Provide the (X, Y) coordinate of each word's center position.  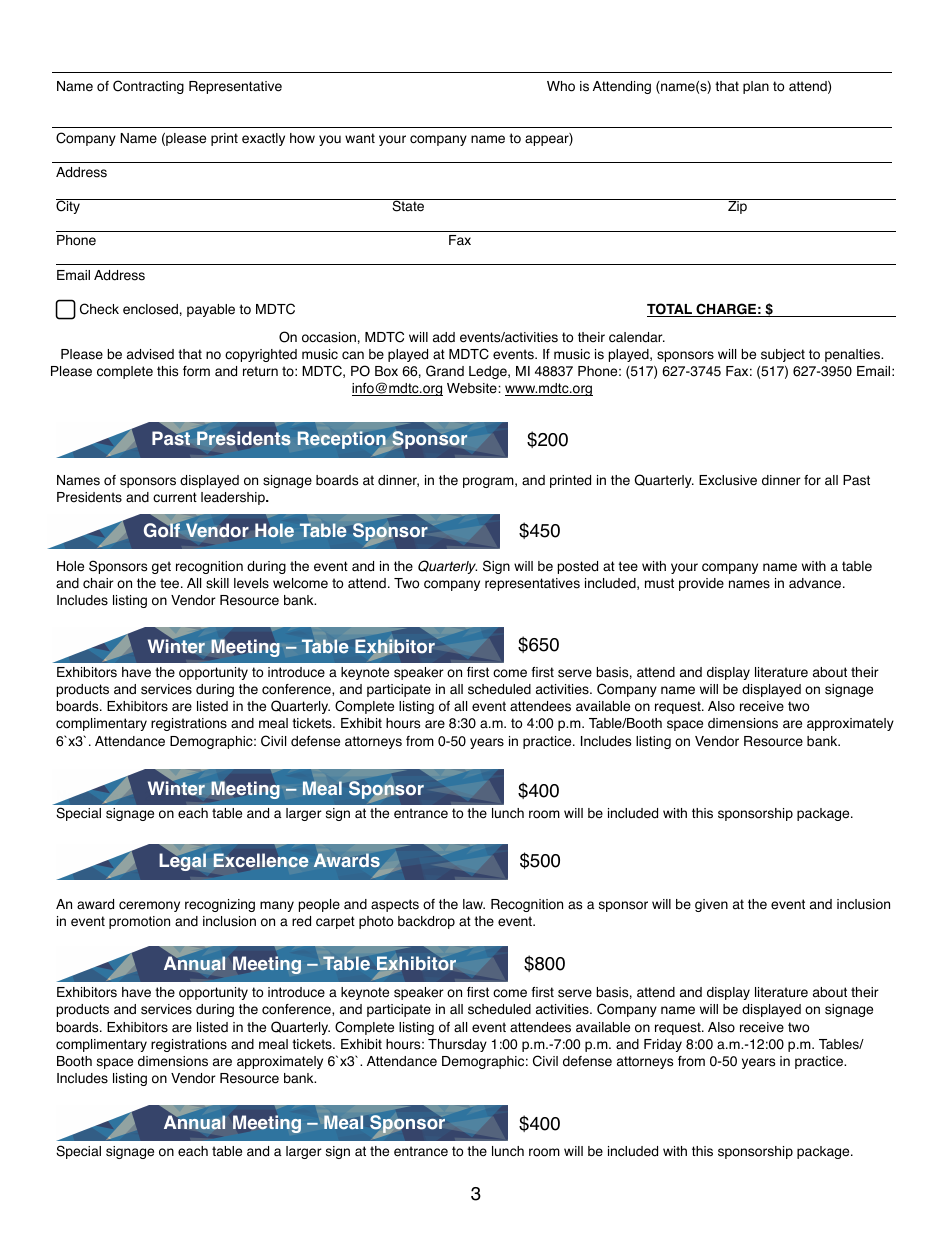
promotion (139, 922)
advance (816, 583)
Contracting (148, 87)
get (161, 567)
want (360, 138)
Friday (663, 1045)
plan (756, 87)
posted (578, 567)
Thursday (457, 1045)
